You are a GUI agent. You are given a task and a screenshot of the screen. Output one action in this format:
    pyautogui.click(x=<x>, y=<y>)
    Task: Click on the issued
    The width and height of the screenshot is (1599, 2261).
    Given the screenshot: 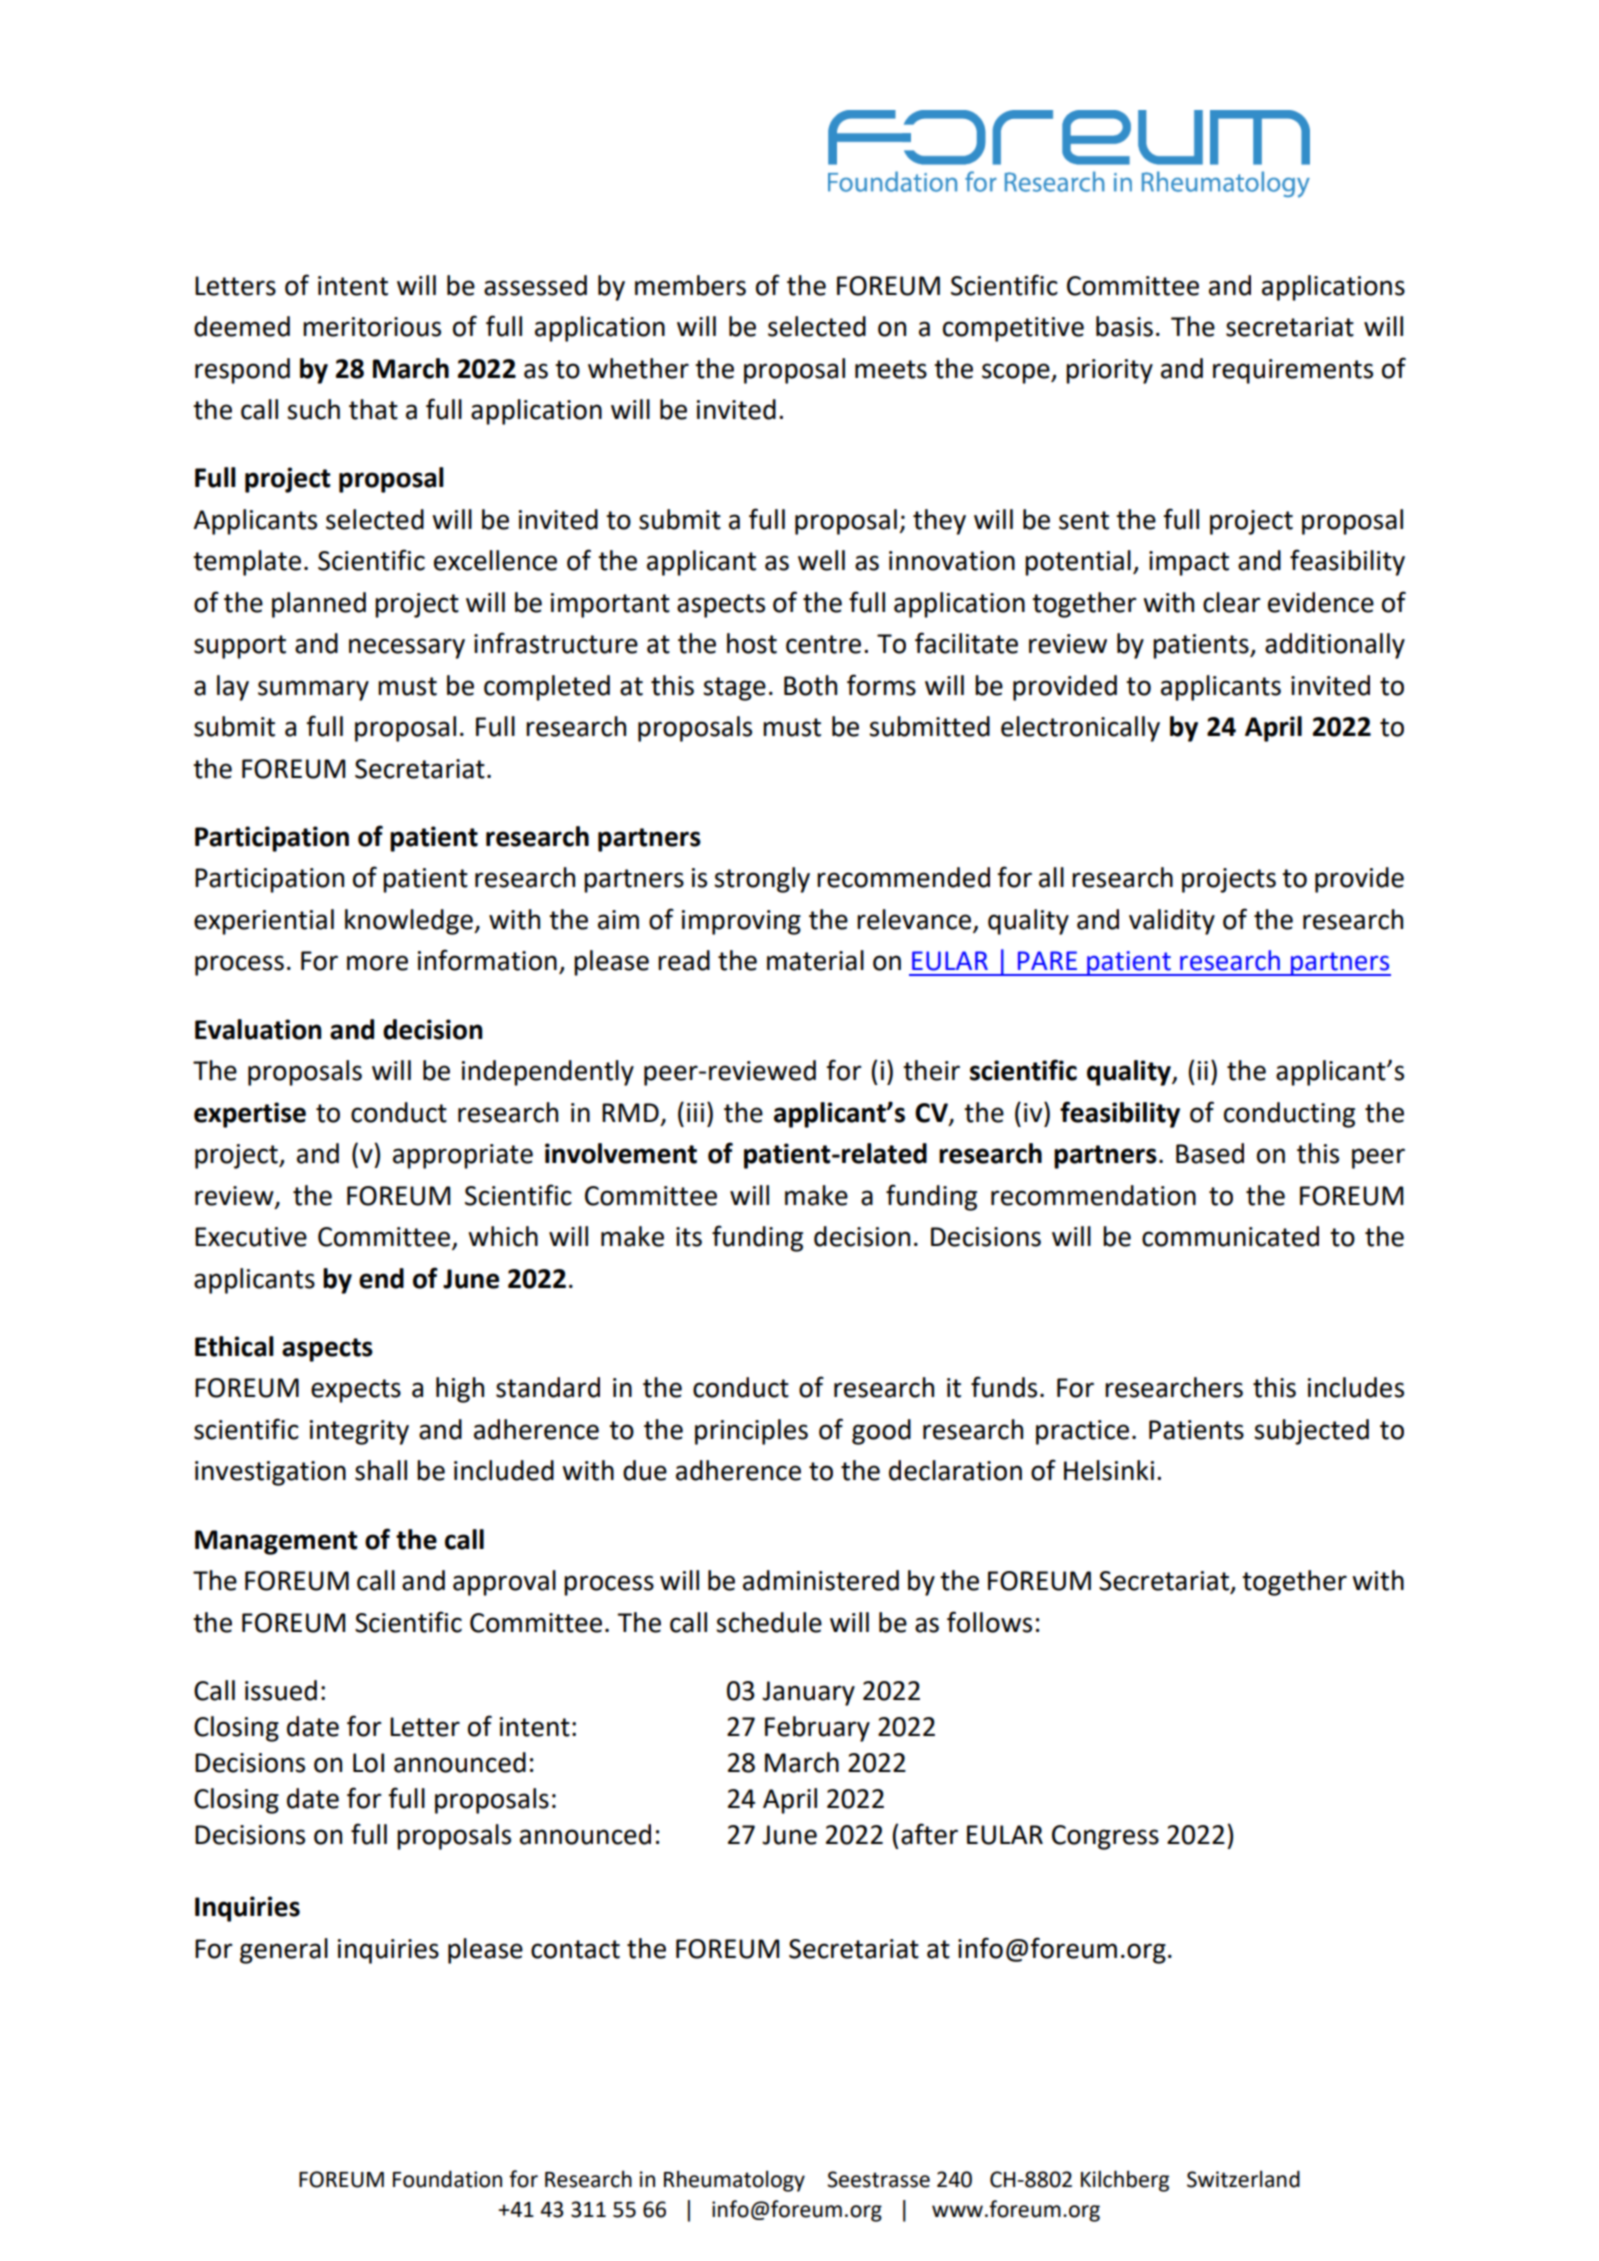 What is the action you would take?
    pyautogui.click(x=281, y=1690)
